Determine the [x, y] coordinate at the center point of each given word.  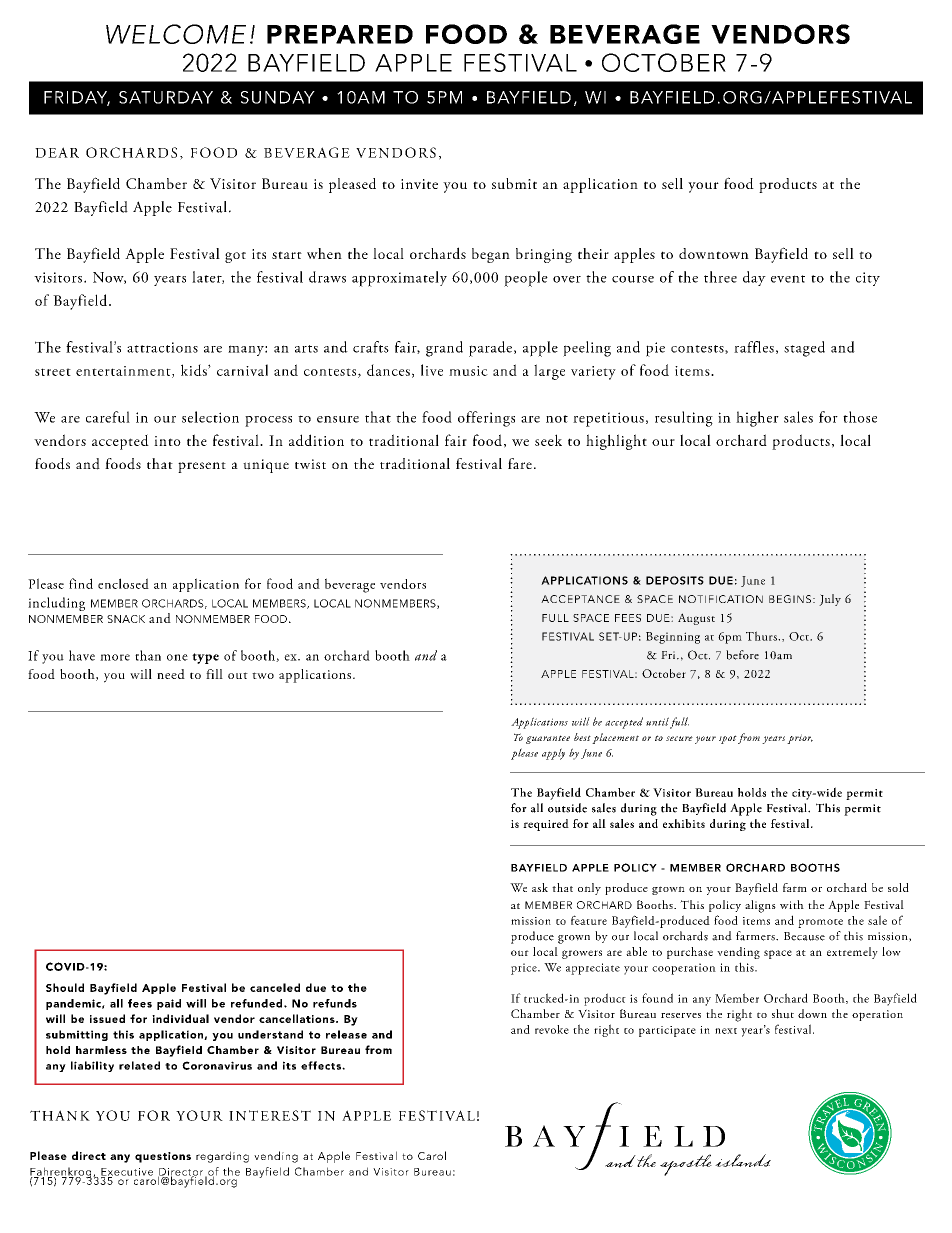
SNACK [126, 619]
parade [492, 349]
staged [804, 349]
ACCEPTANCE [580, 599]
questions [163, 1157]
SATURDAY [166, 97]
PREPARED [340, 34]
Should [65, 987]
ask [540, 887]
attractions [162, 347]
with [792, 904]
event [788, 279]
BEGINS [790, 599]
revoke [552, 1029]
